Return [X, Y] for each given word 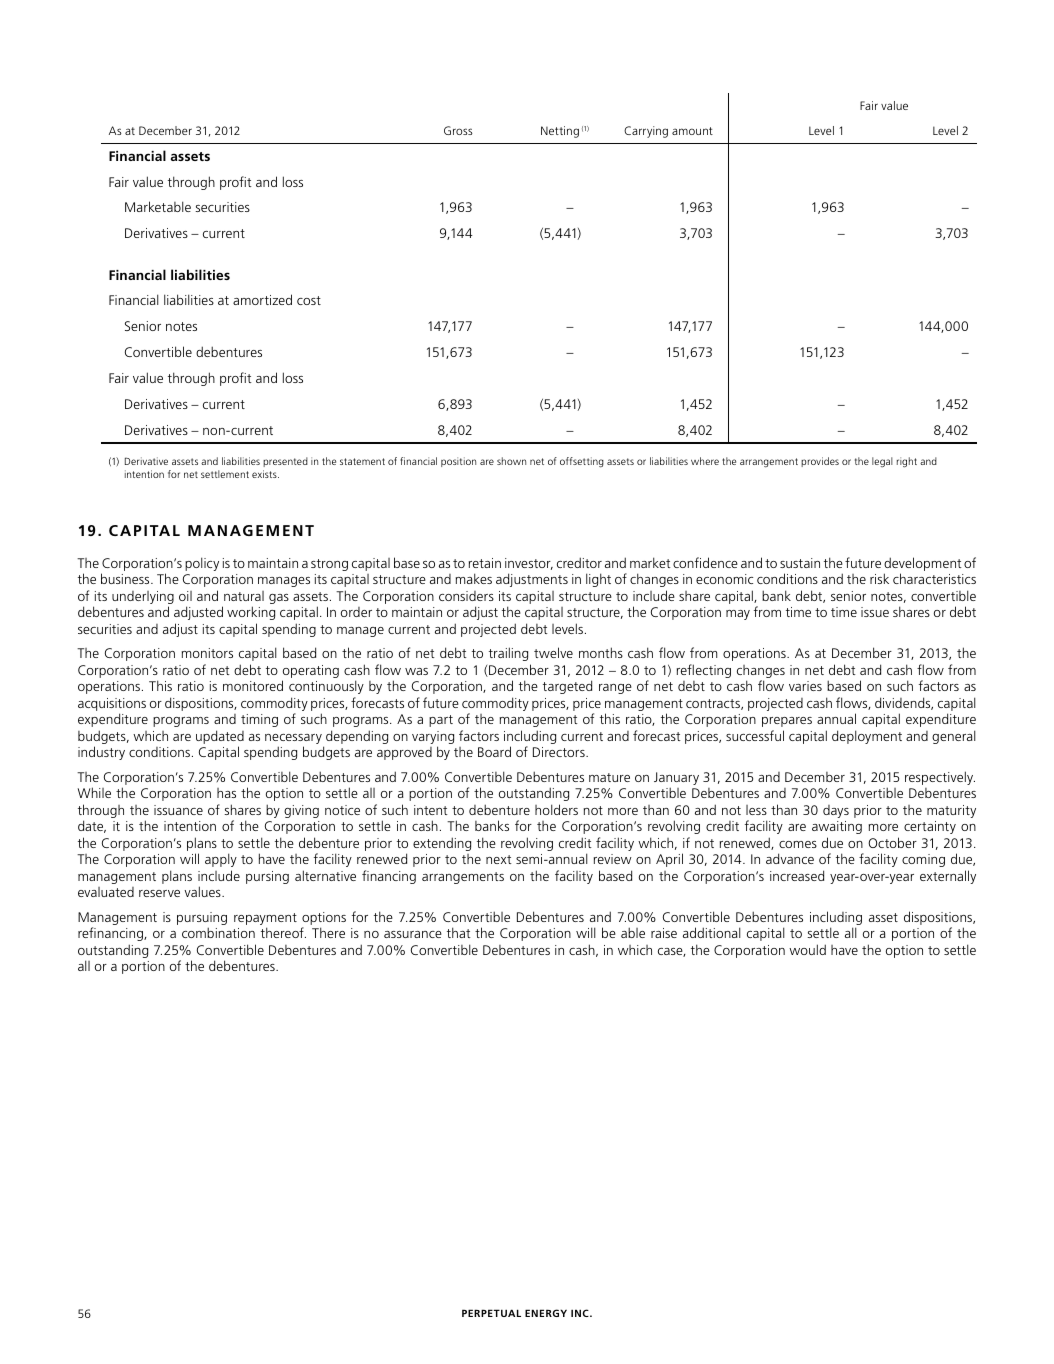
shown [511, 461]
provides [820, 462]
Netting [560, 132]
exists [265, 474]
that [459, 932]
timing [259, 720]
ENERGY [546, 1313]
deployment [867, 737]
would [807, 949]
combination [218, 932]
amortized [262, 299]
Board [494, 751]
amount [692, 131]
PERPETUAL [491, 1313]
